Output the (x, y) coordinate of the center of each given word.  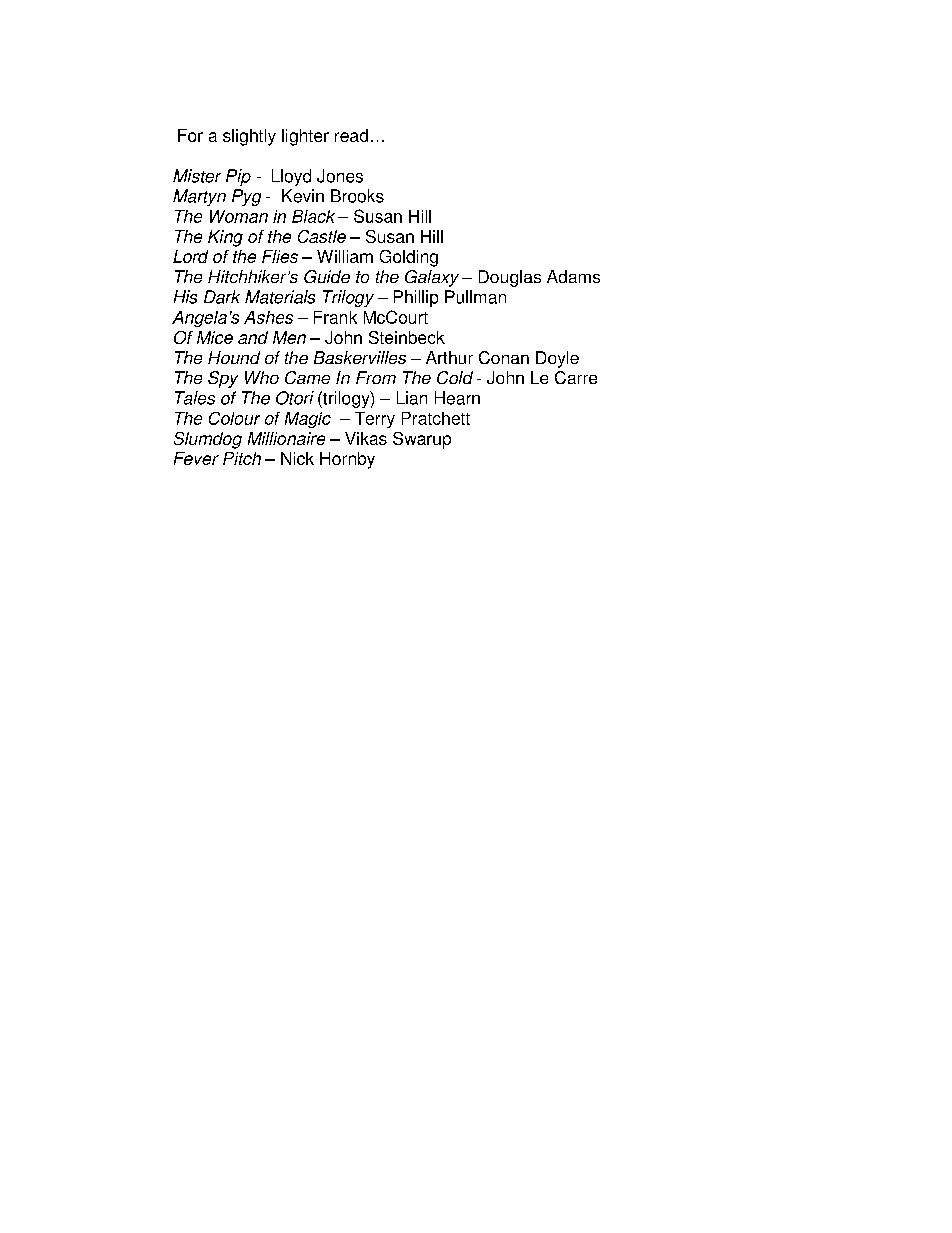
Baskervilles (360, 357)
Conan (504, 357)
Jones (340, 176)
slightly (249, 137)
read (351, 135)
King (225, 238)
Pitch (242, 458)
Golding (409, 258)
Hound (234, 357)
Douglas (510, 278)
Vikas (366, 438)
